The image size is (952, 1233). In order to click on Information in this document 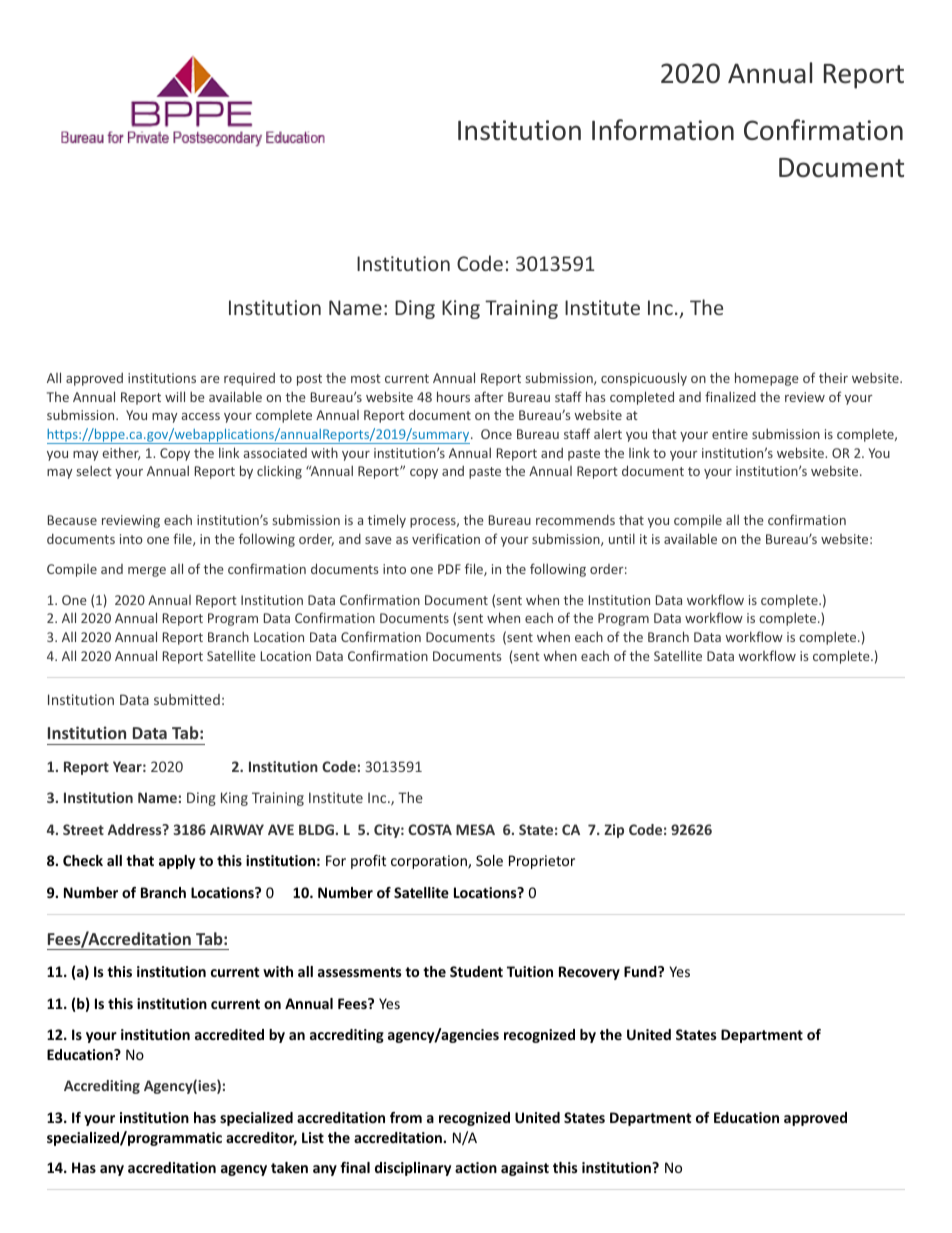, I will do `click(663, 130)`.
